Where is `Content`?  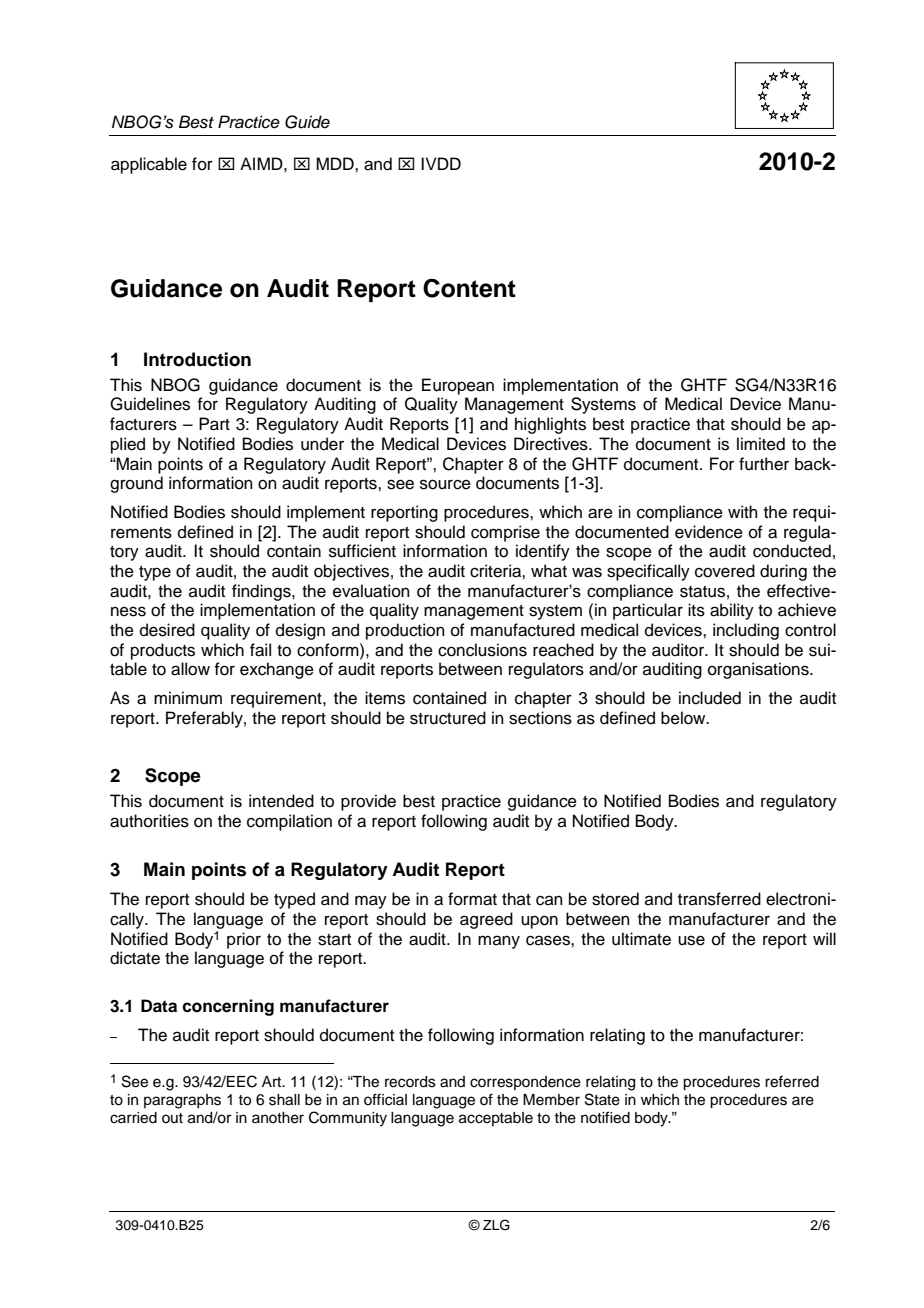 Content is located at coordinates (469, 288).
